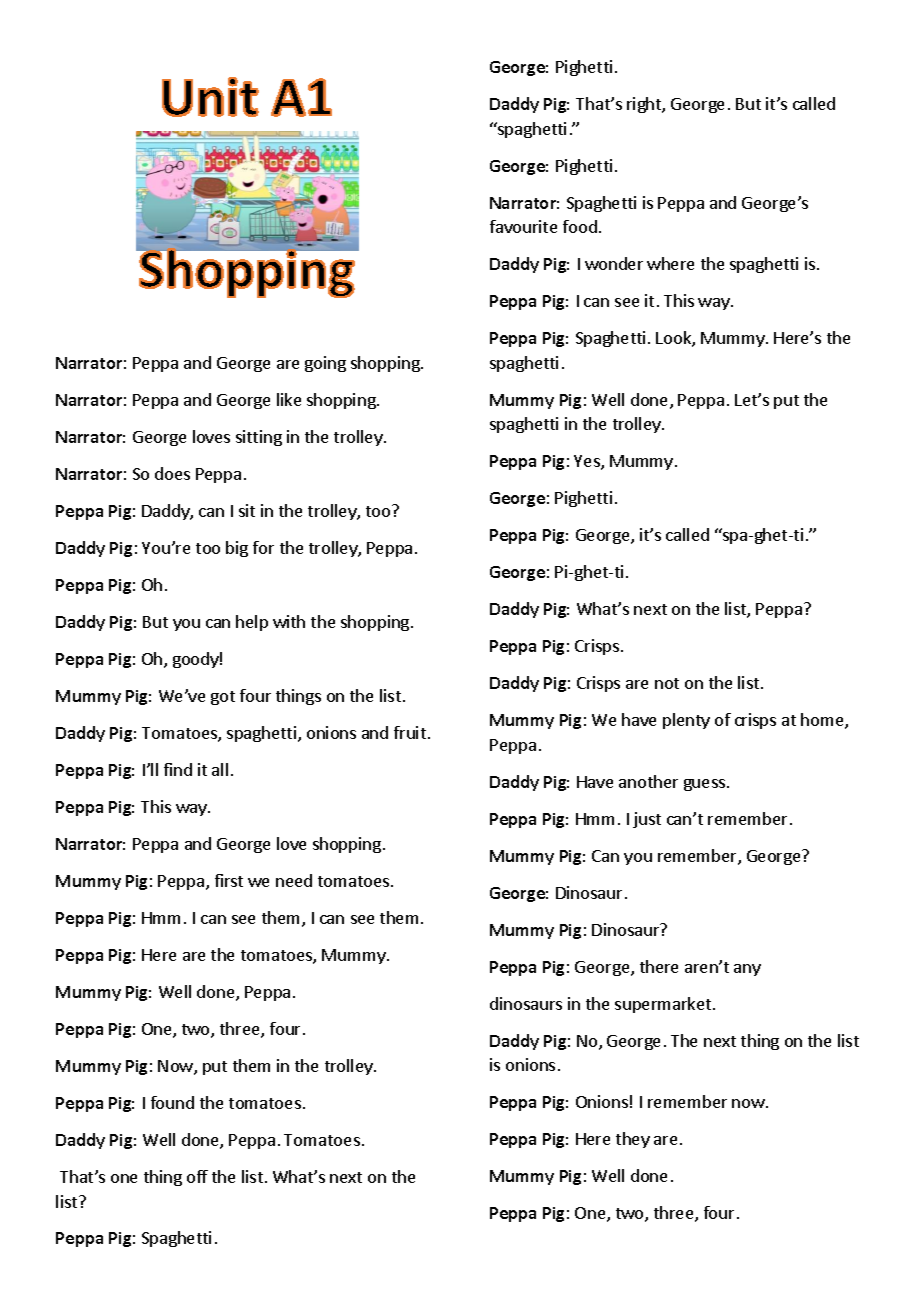  I want to click on favourite, so click(523, 226).
